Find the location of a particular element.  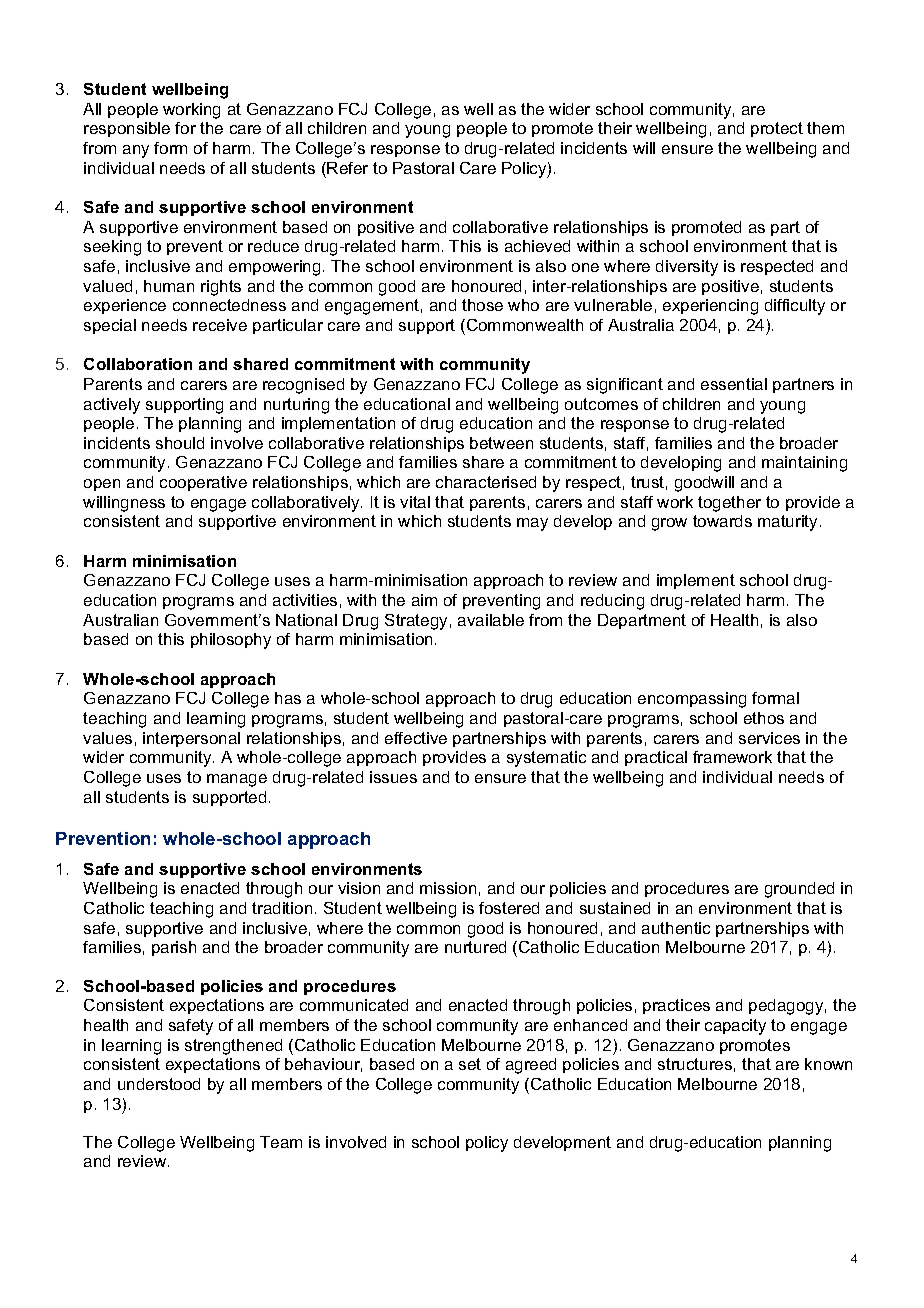

protect is located at coordinates (777, 129).
